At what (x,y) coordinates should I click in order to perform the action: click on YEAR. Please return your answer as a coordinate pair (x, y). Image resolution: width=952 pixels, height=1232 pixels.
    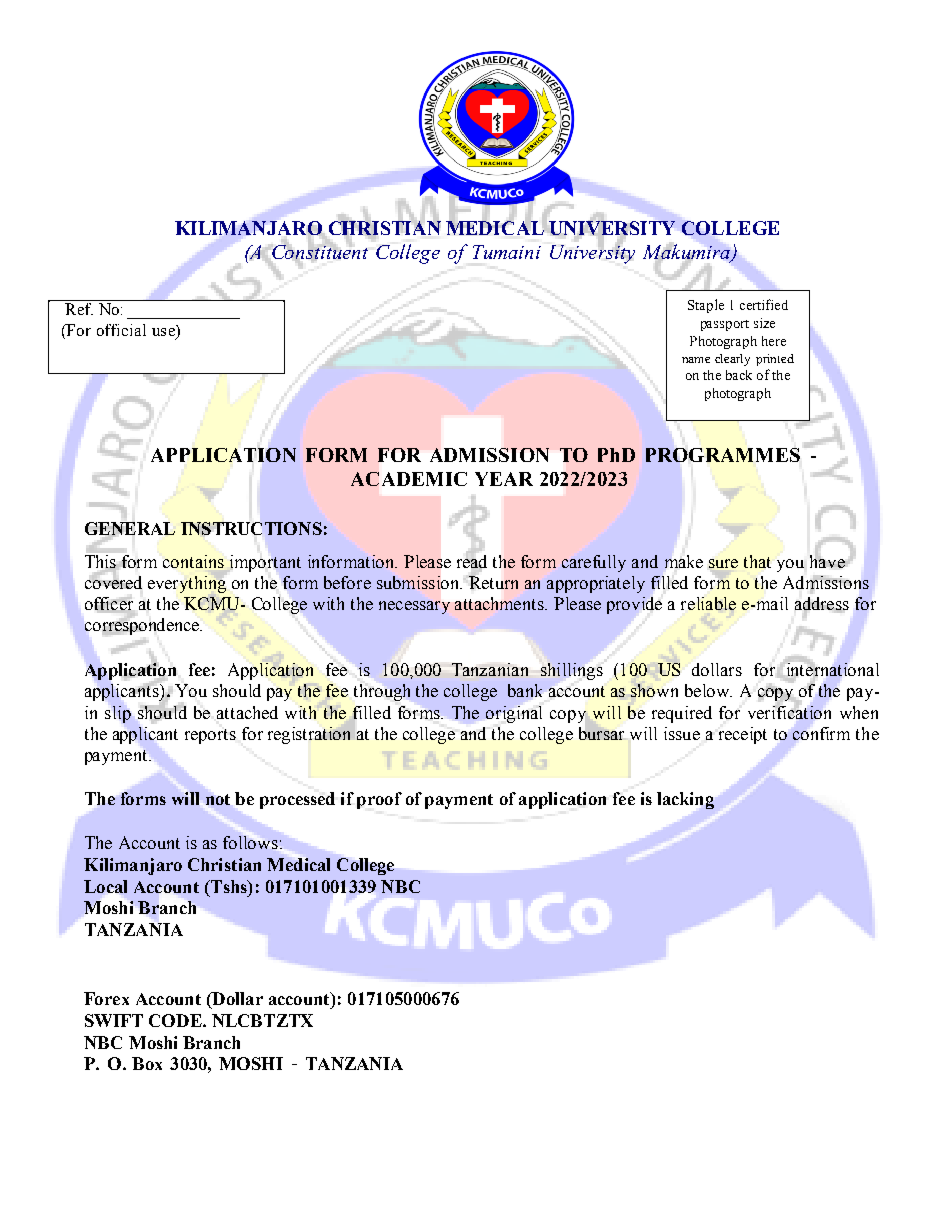
    Looking at the image, I should click on (504, 479).
